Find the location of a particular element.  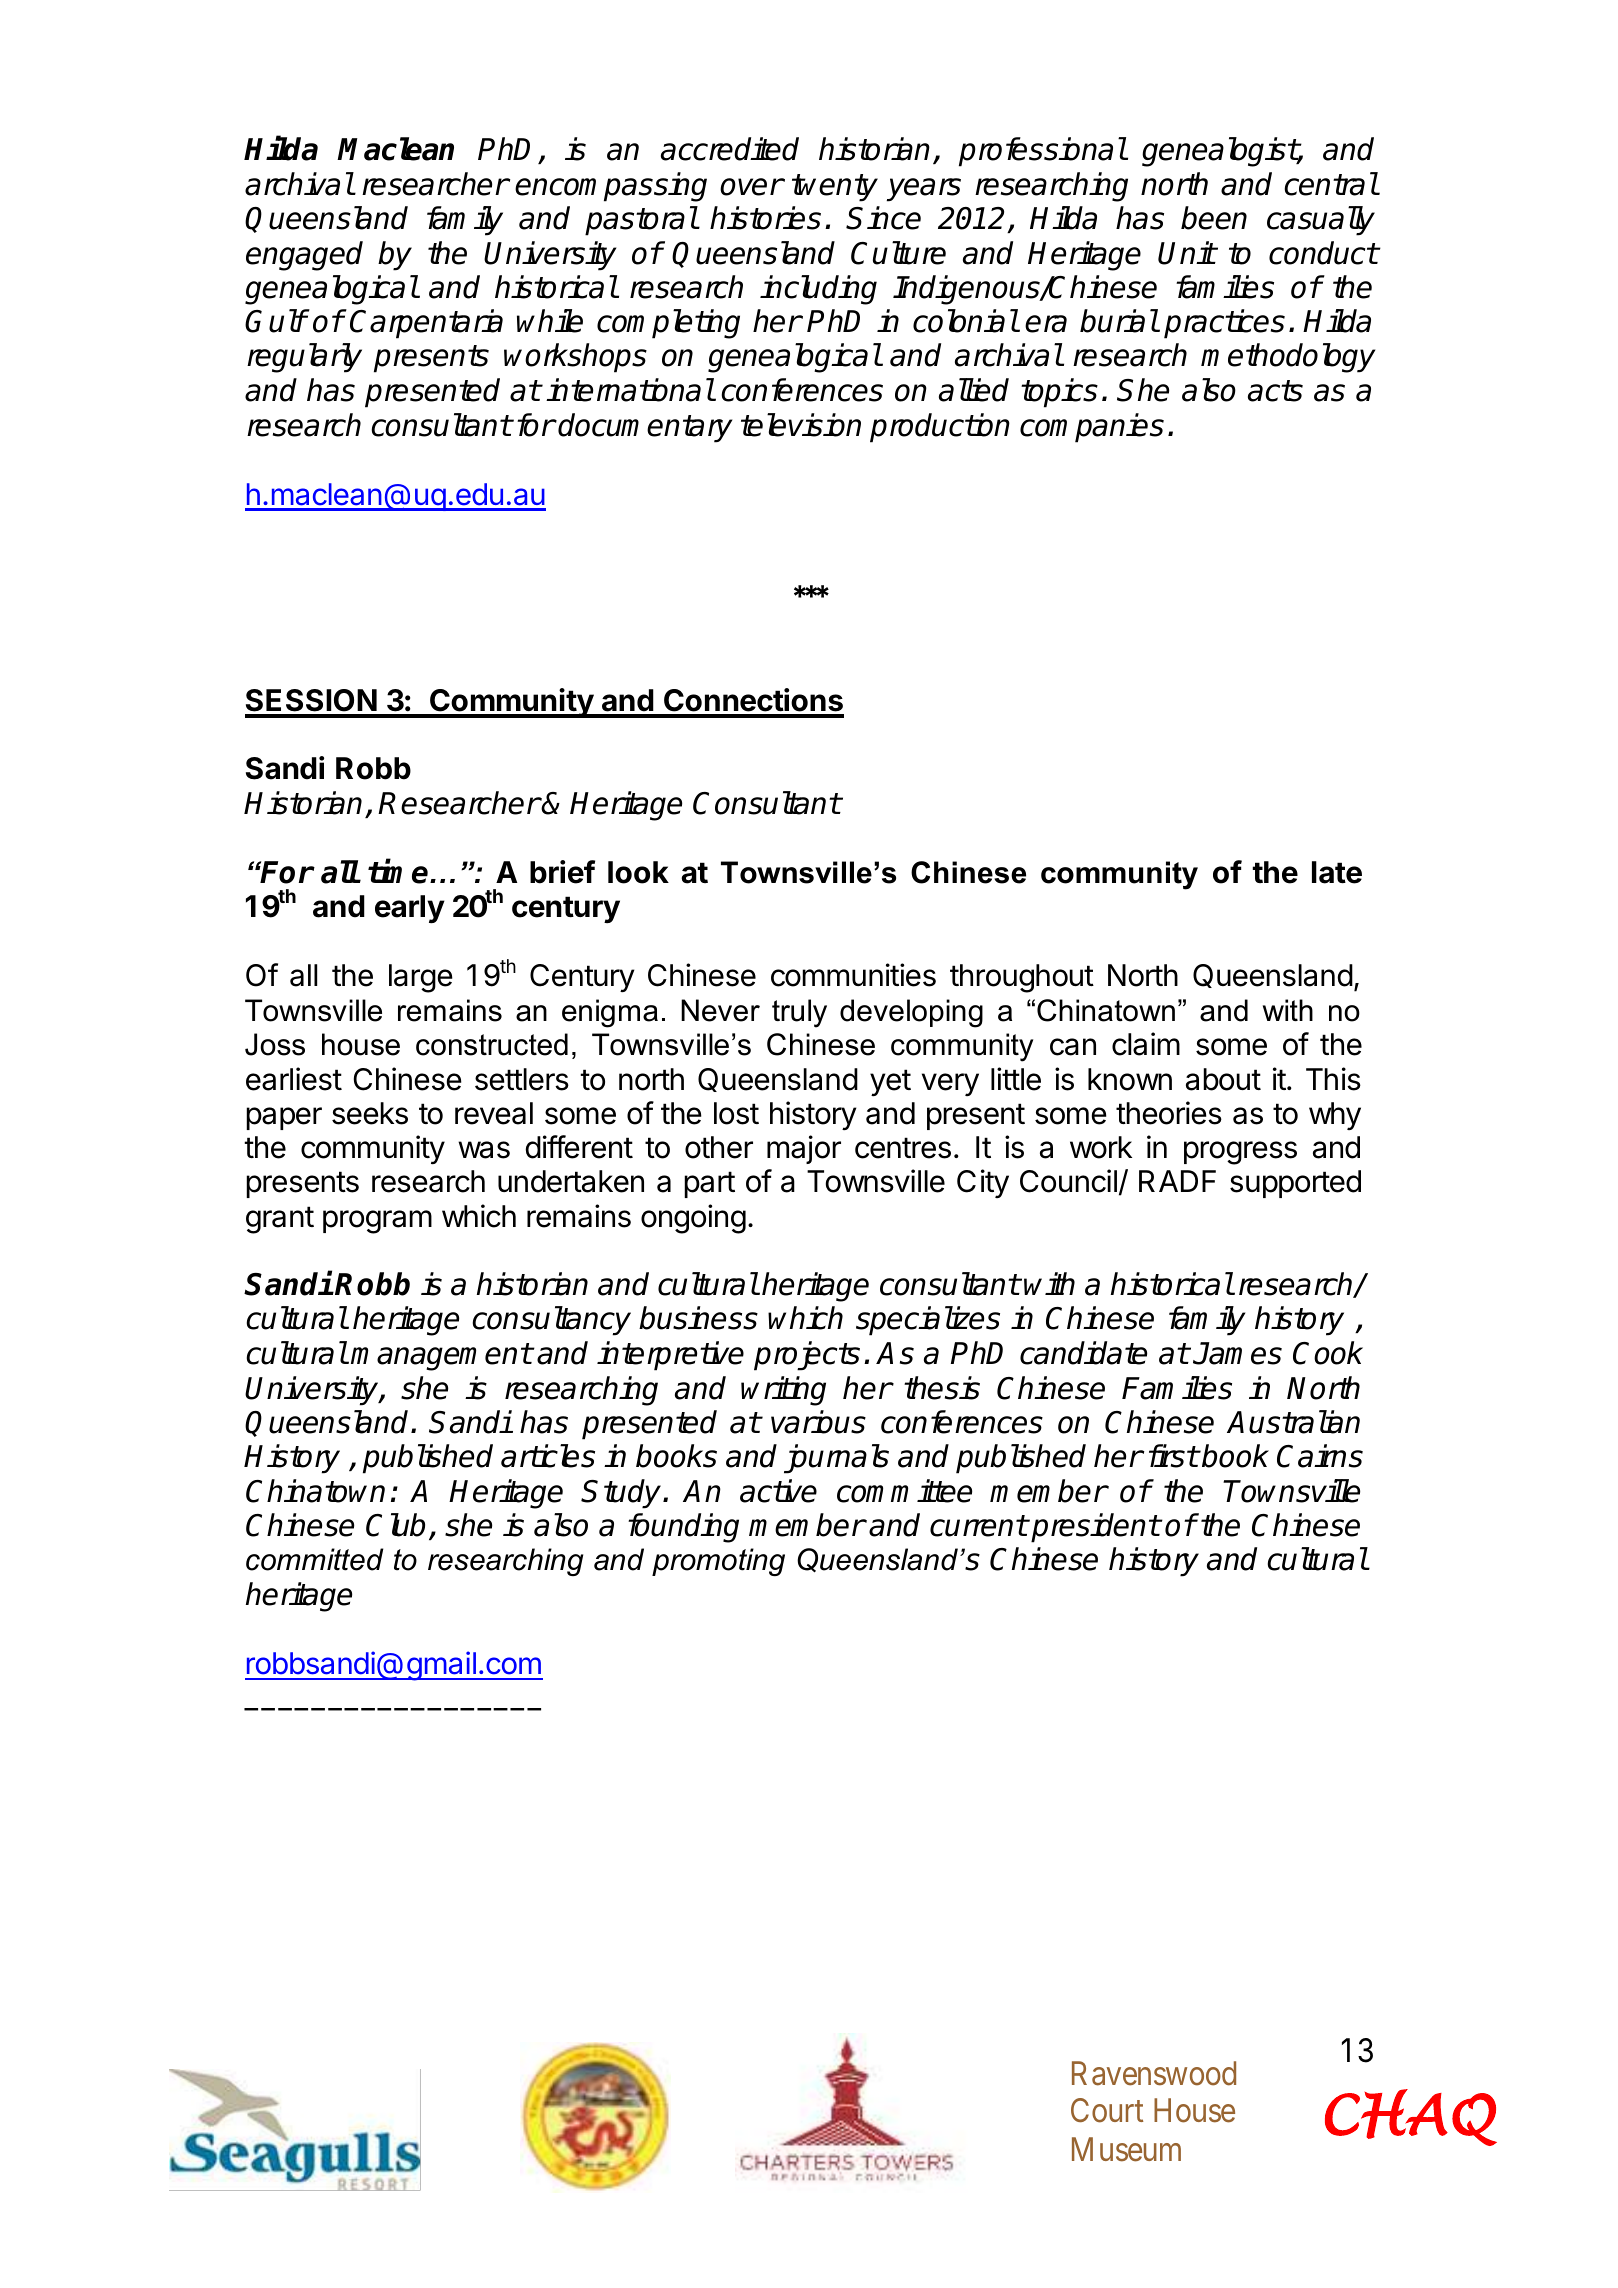

engaged is located at coordinates (304, 256).
